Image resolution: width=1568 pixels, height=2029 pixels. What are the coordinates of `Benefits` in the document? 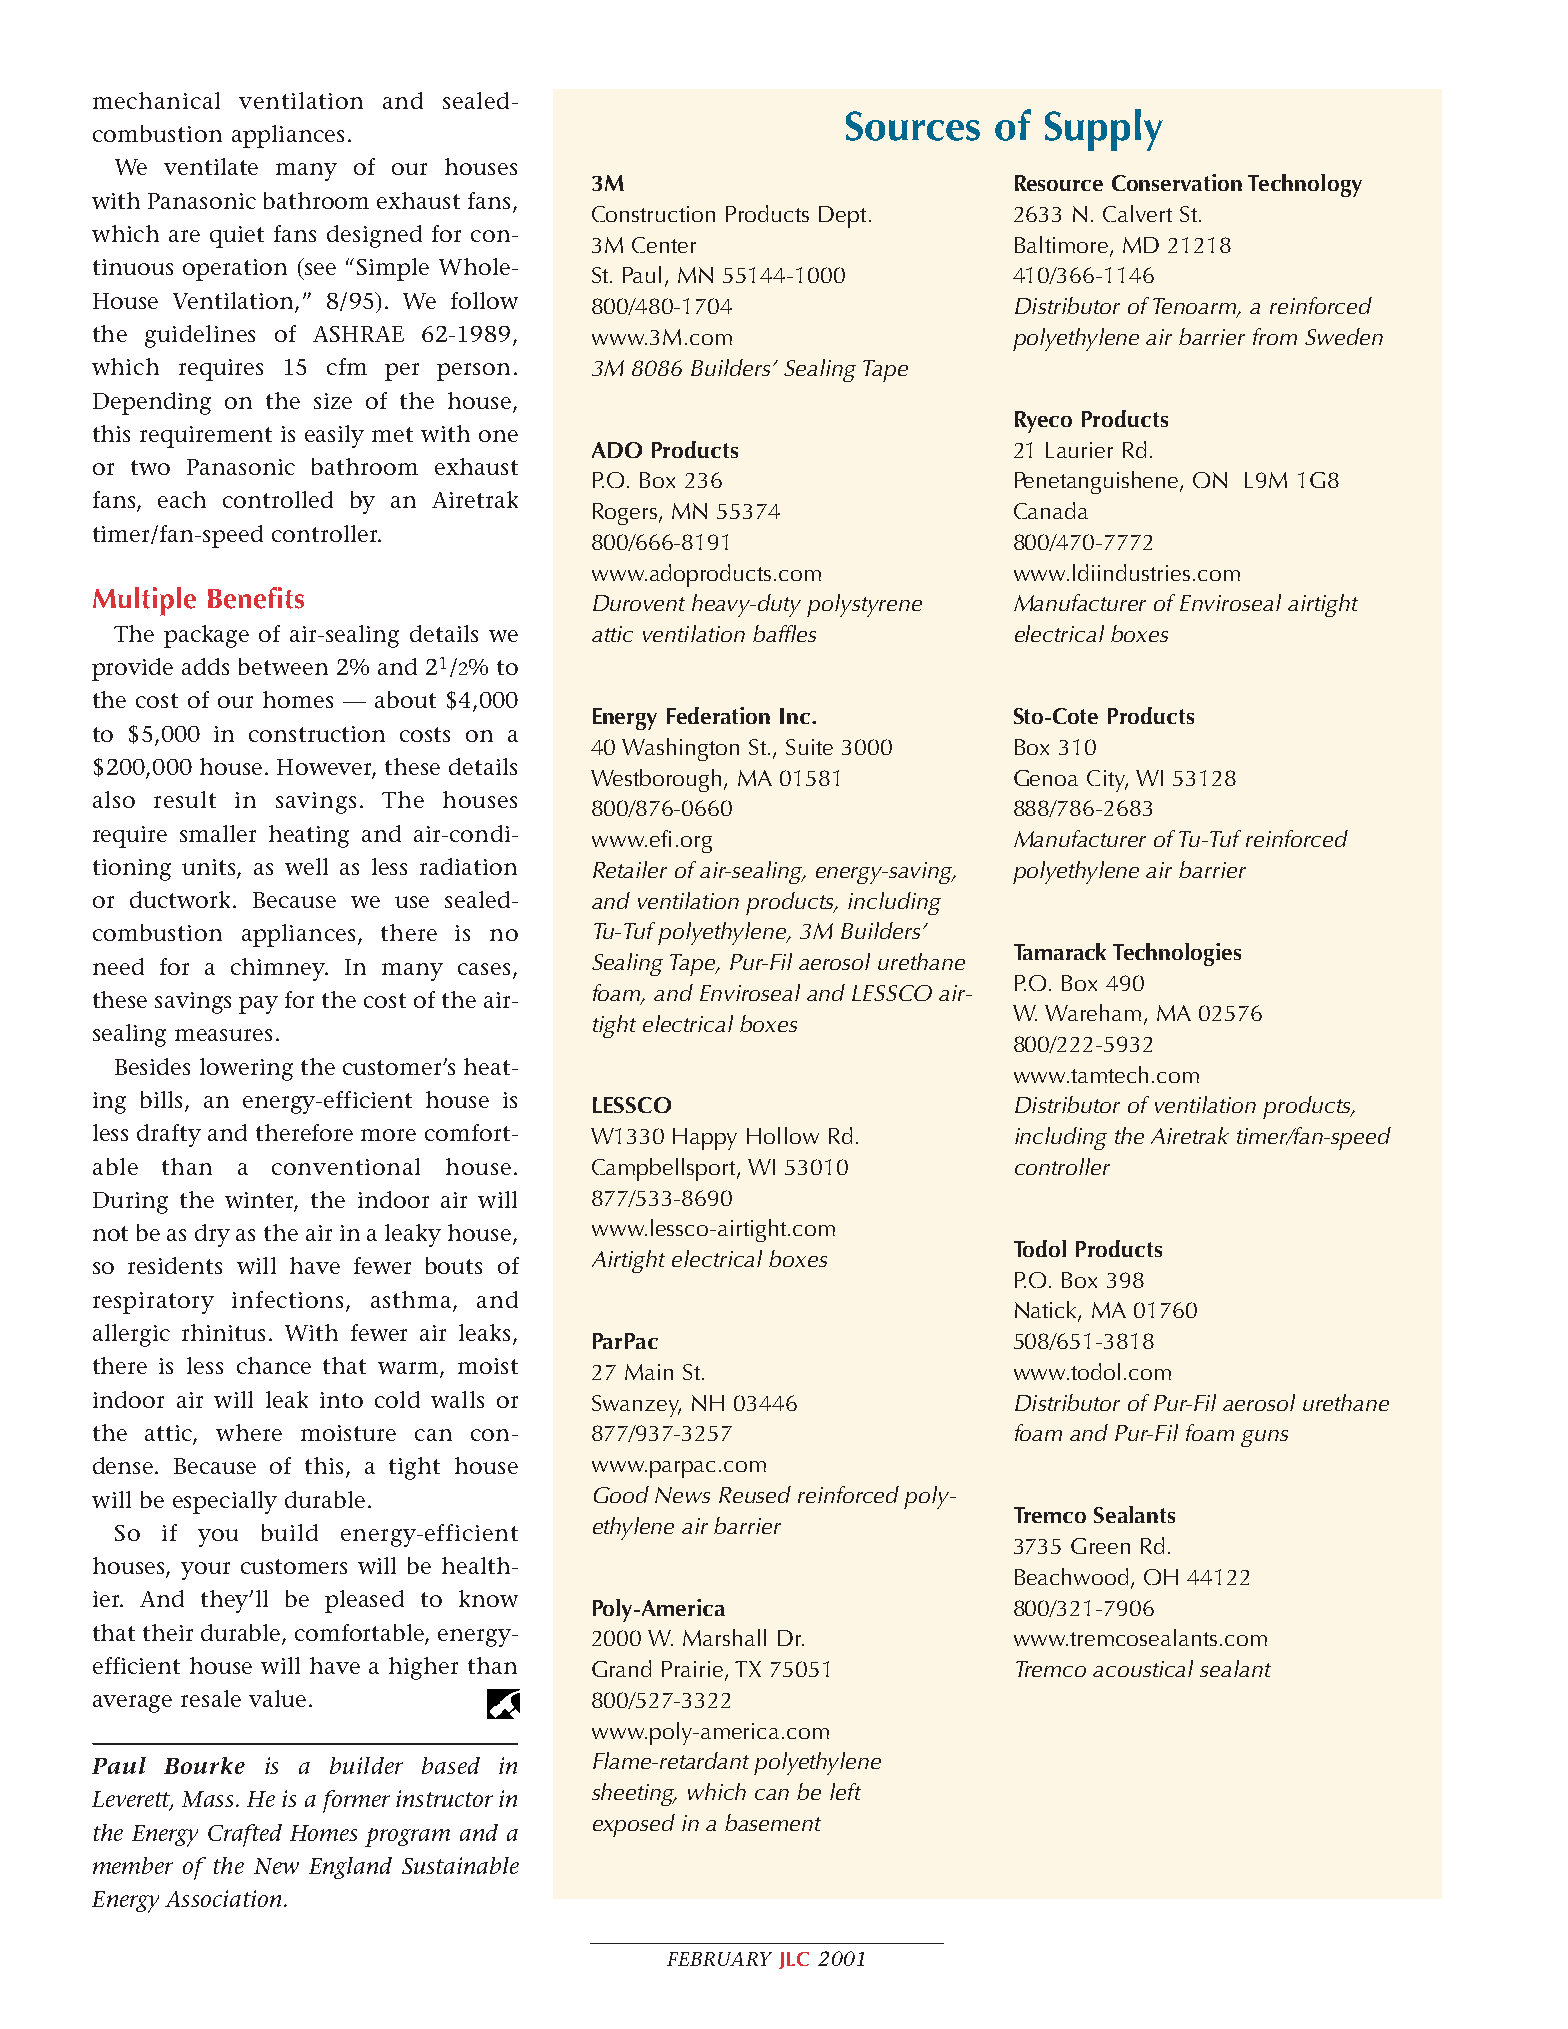 It's located at (256, 598).
